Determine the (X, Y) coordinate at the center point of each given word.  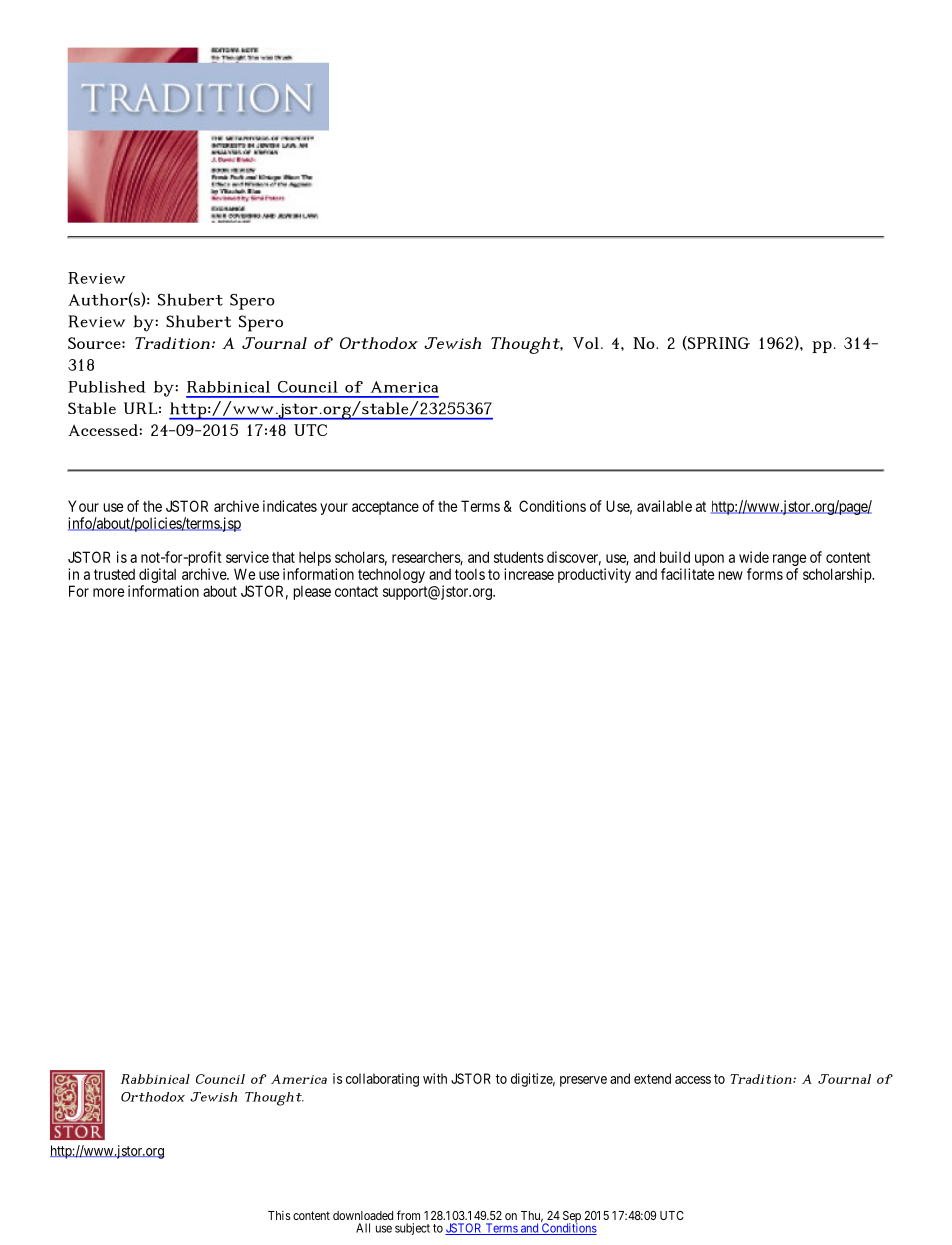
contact (356, 591)
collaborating (382, 1080)
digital (157, 577)
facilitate (687, 574)
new (730, 575)
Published (107, 387)
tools (470, 574)
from (408, 1215)
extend (652, 1078)
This (279, 1215)
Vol (586, 343)
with (435, 1078)
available (664, 506)
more (108, 592)
